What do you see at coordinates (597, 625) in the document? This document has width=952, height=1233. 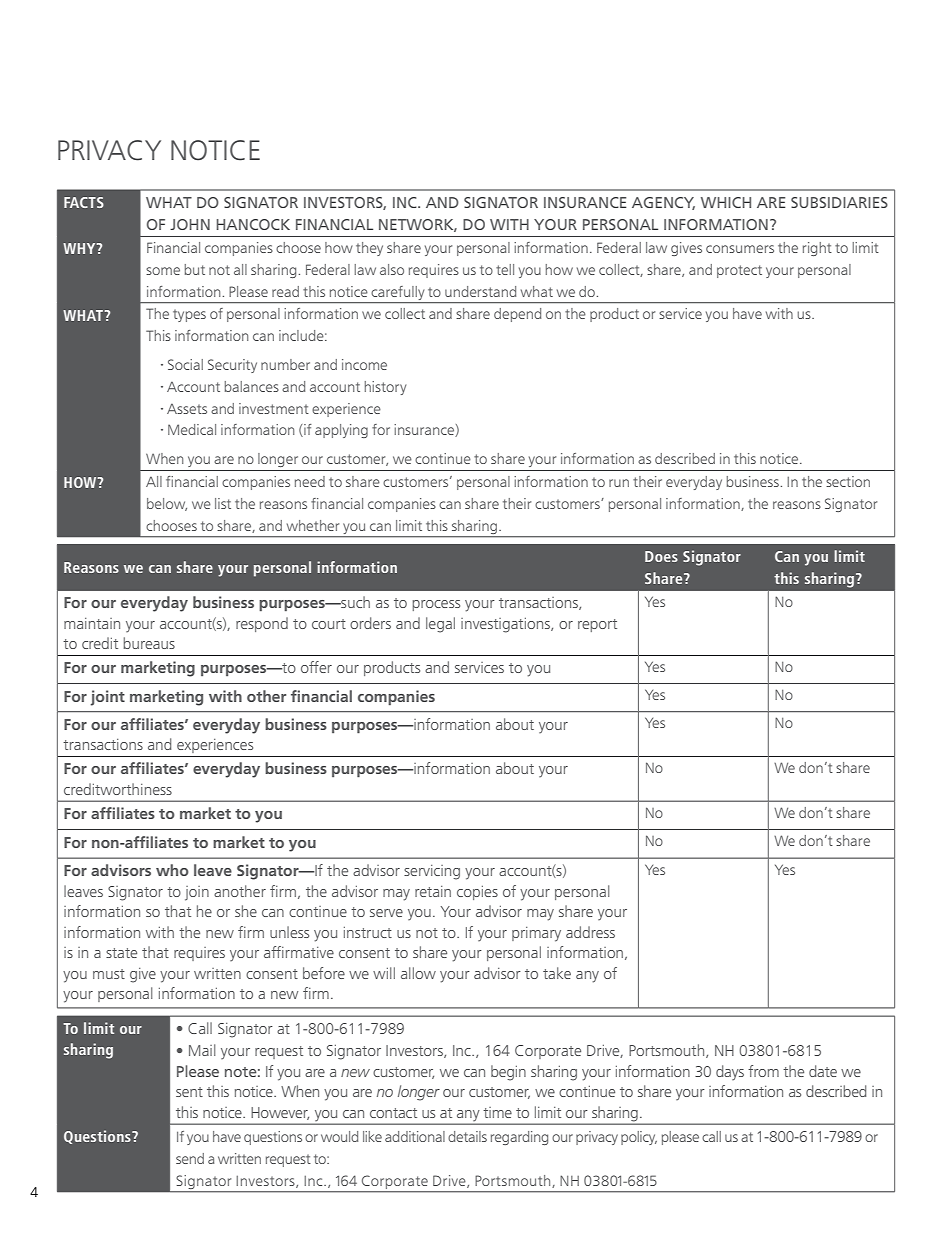 I see `report` at bounding box center [597, 625].
